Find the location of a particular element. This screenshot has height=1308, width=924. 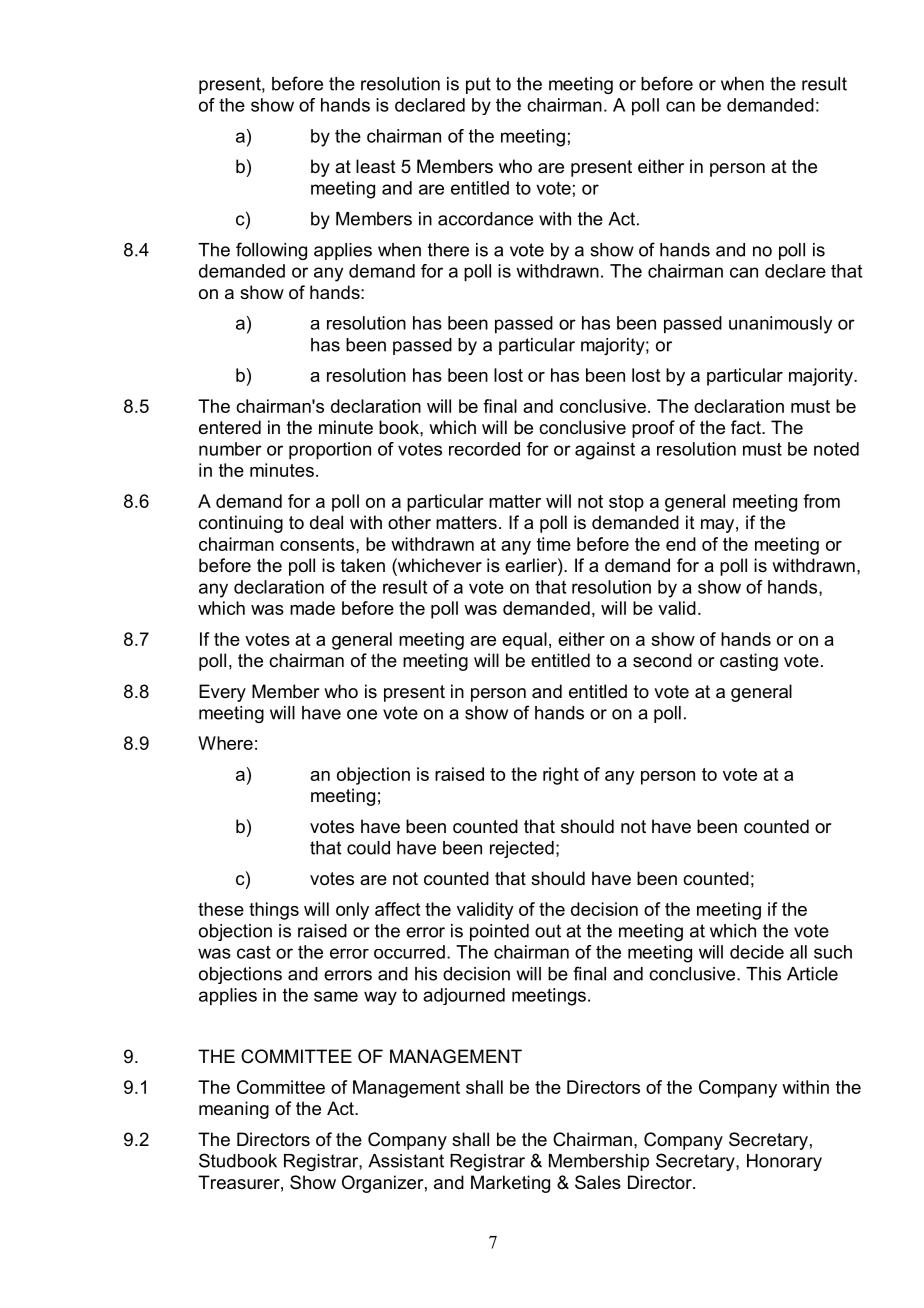

unanimously is located at coordinates (780, 325).
